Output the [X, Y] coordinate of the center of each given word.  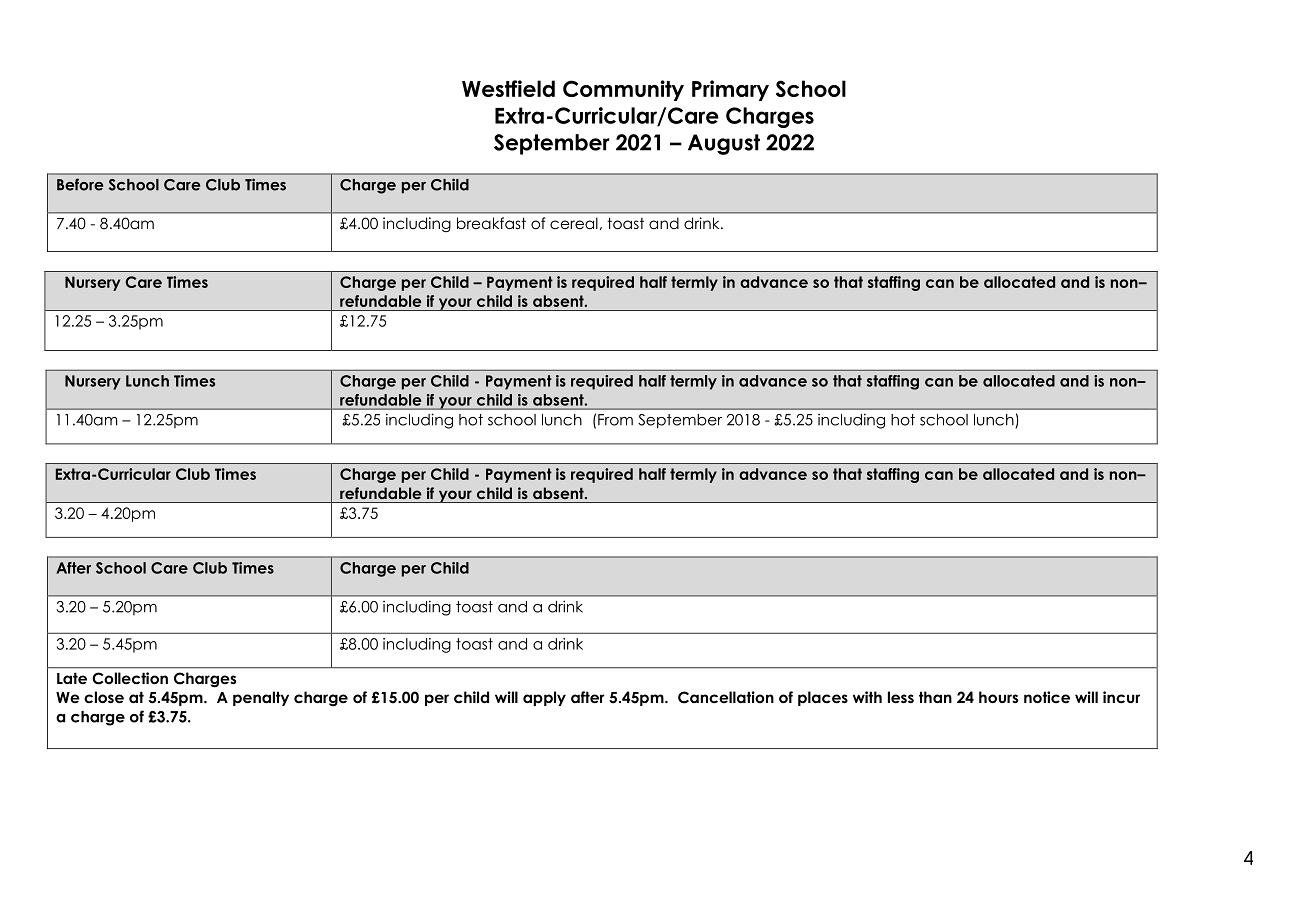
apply [544, 698]
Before [80, 184]
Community [623, 90]
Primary [730, 90]
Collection [130, 678]
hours [998, 697]
